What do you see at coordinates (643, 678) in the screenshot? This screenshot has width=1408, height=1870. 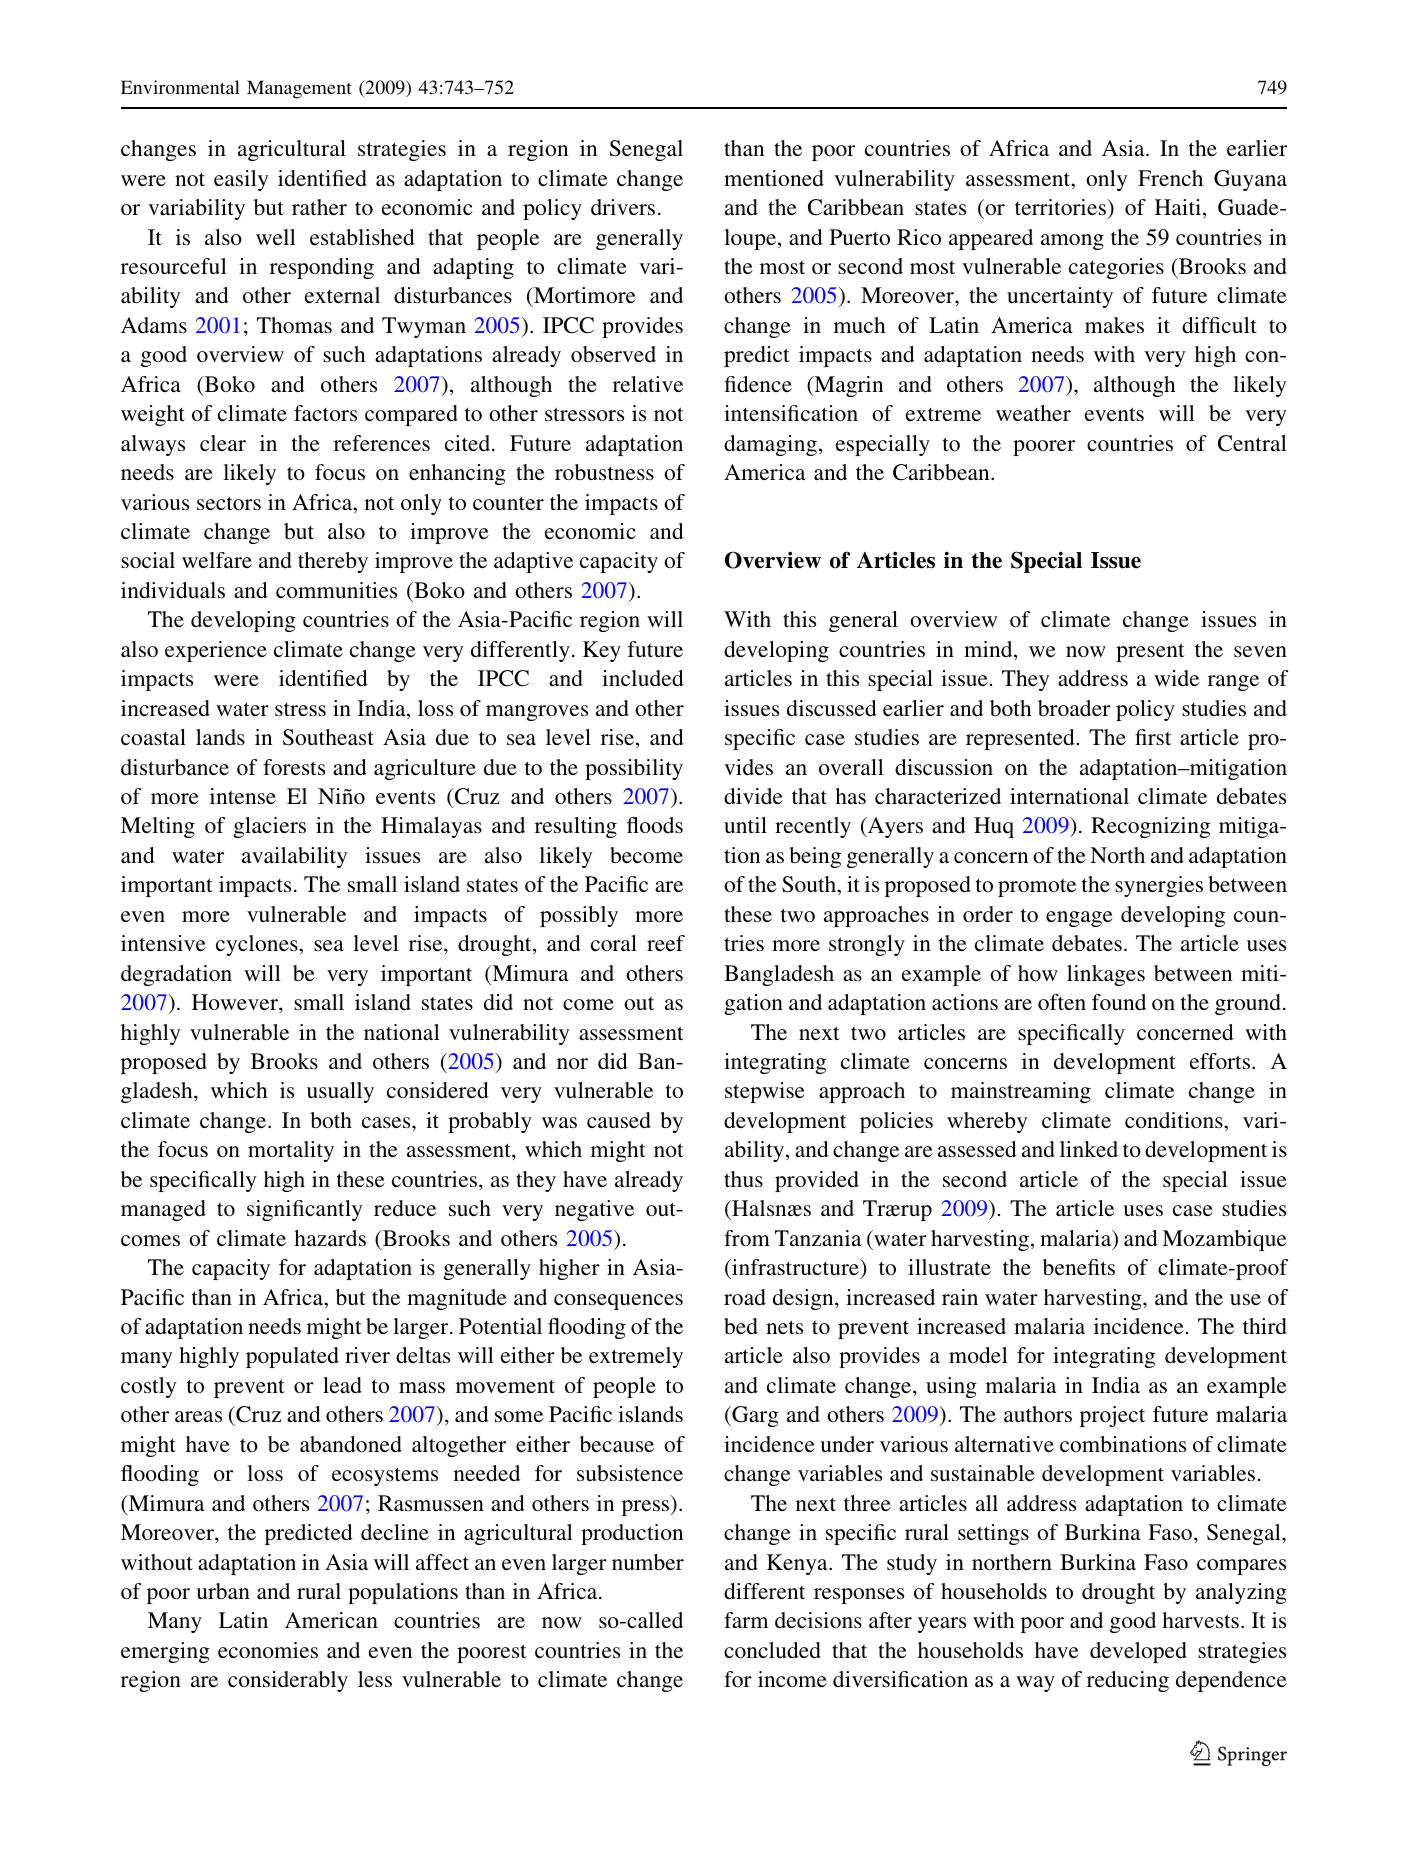 I see `included` at bounding box center [643, 678].
